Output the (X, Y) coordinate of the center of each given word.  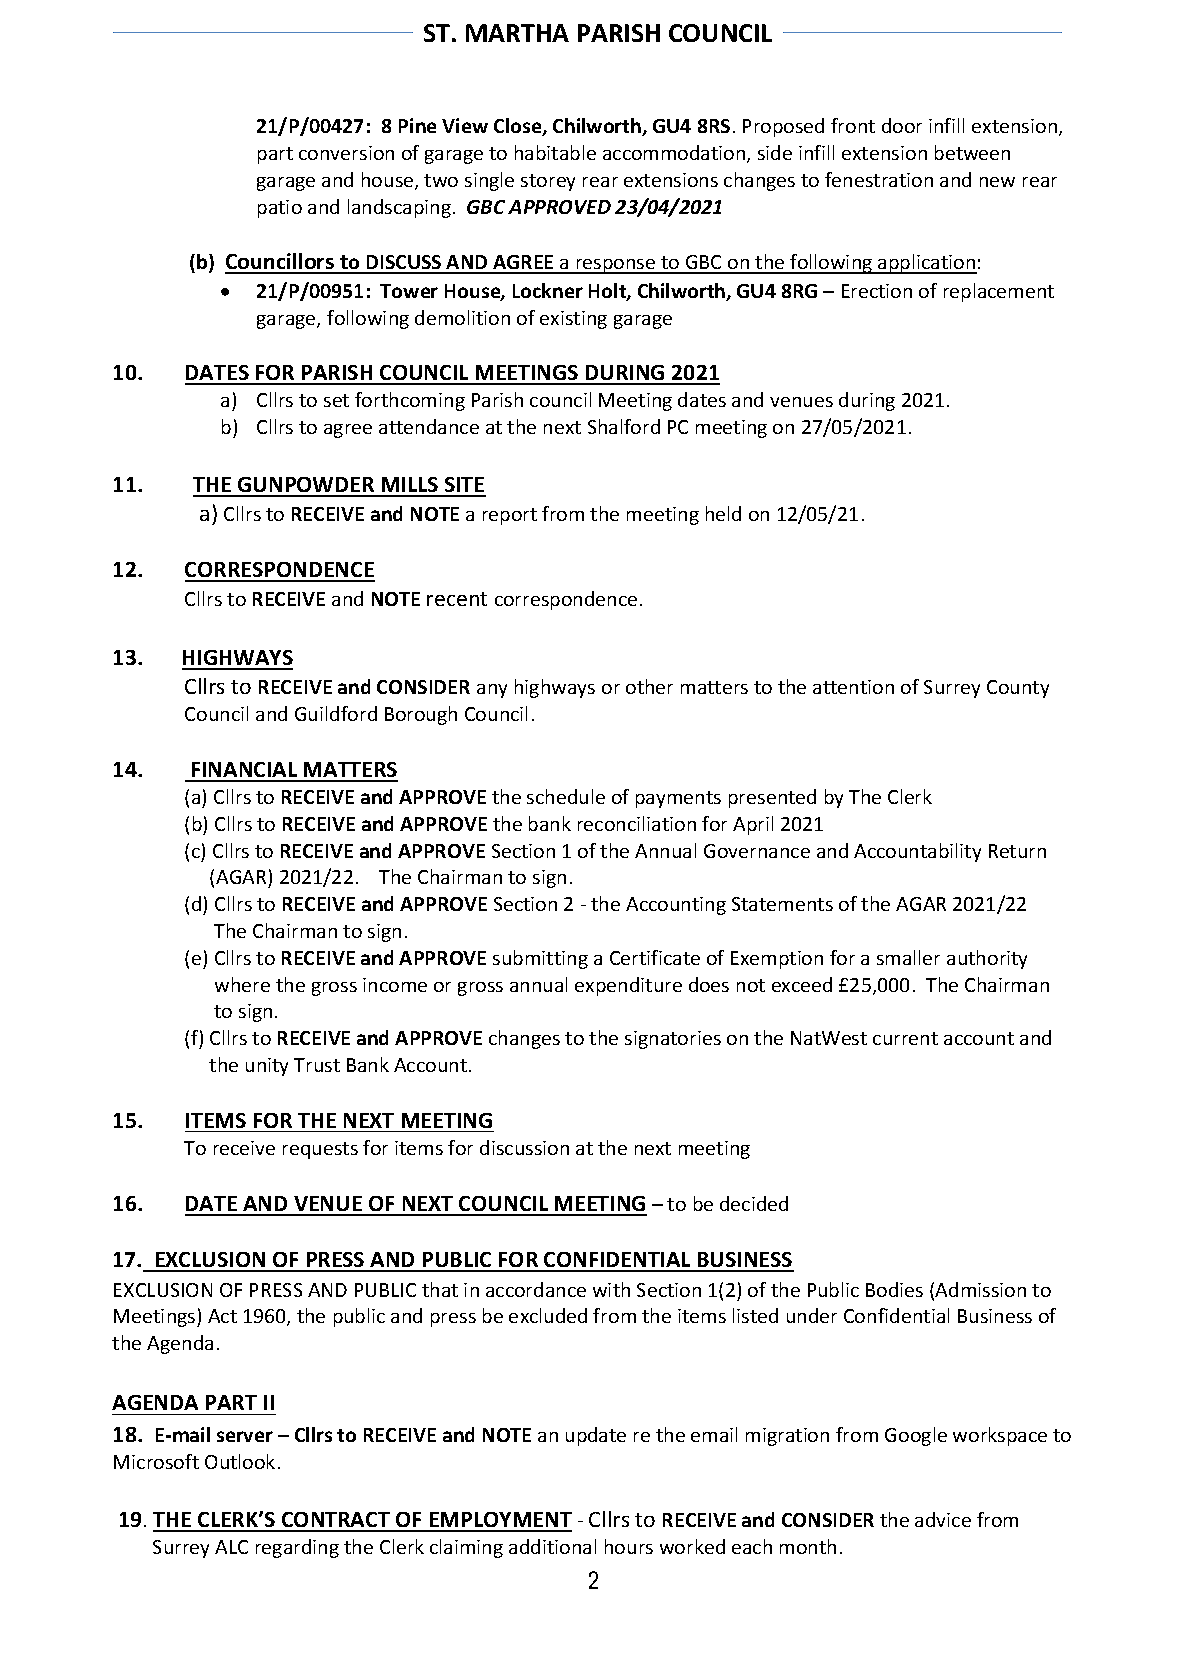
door (902, 125)
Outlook (240, 1461)
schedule (566, 796)
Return (1017, 851)
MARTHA (517, 33)
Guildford (336, 713)
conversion (346, 153)
